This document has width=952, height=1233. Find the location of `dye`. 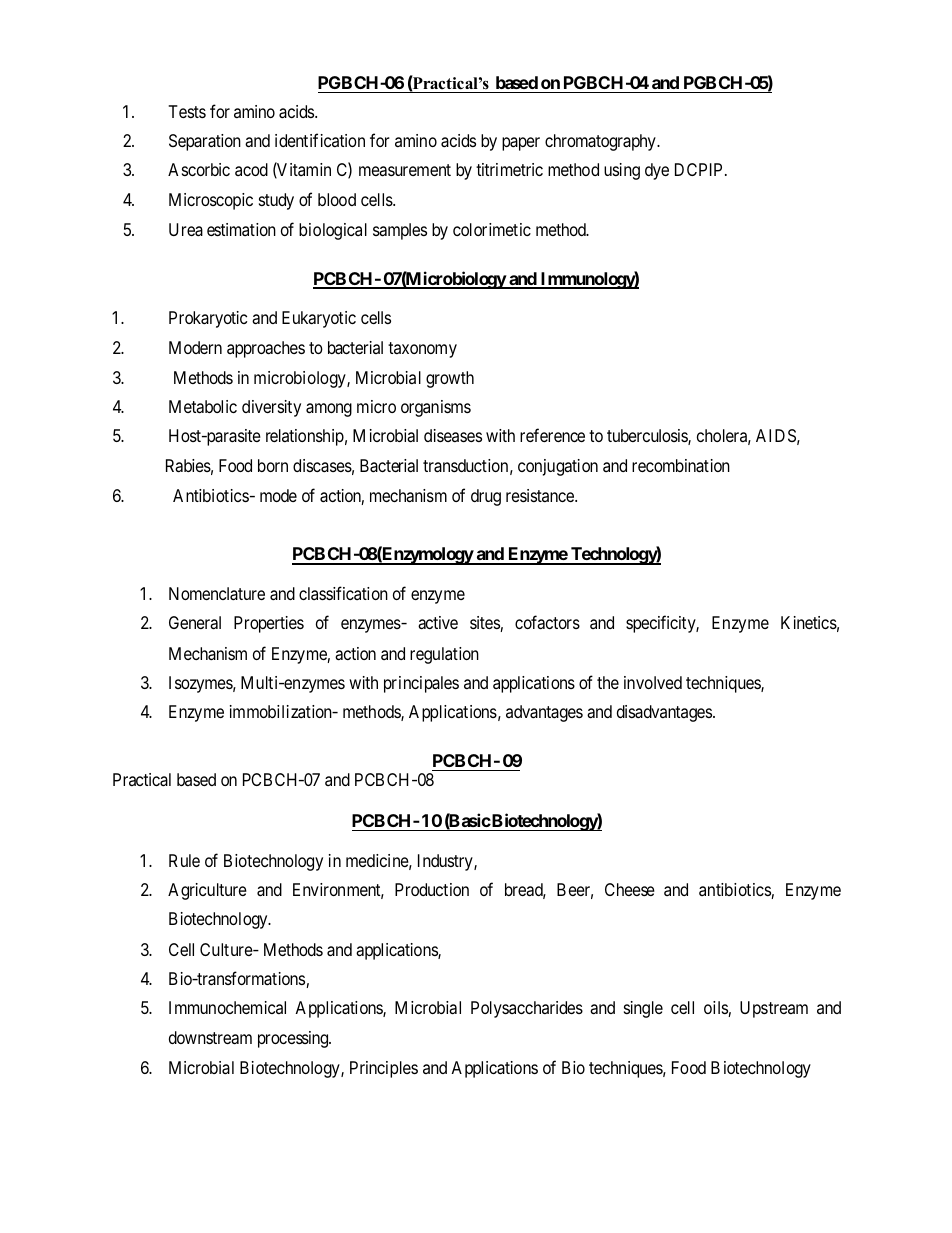

dye is located at coordinates (657, 171).
